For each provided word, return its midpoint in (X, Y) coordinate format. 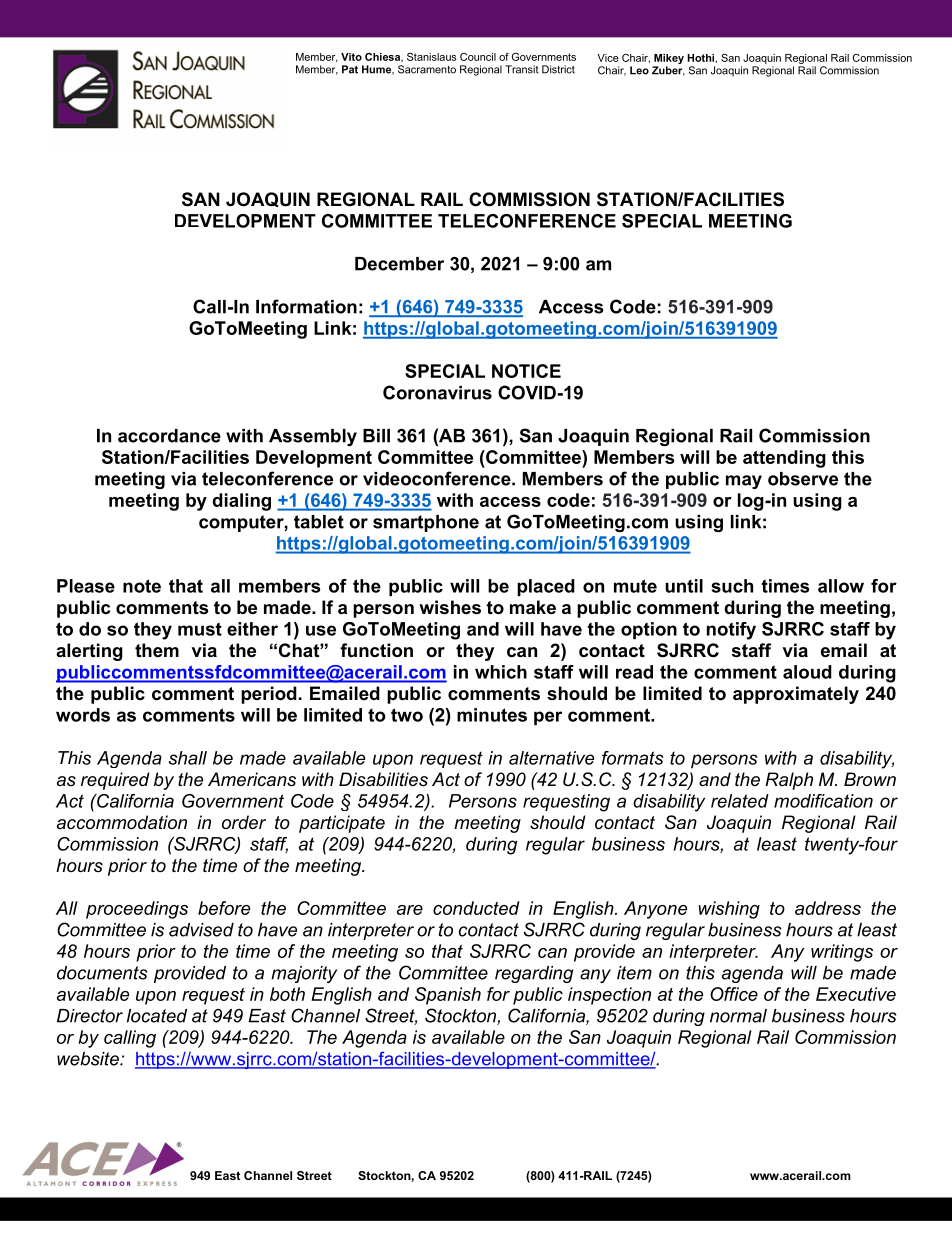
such (732, 586)
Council (478, 57)
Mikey (668, 60)
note (142, 586)
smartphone (426, 523)
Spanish (448, 996)
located (157, 1016)
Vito (351, 57)
